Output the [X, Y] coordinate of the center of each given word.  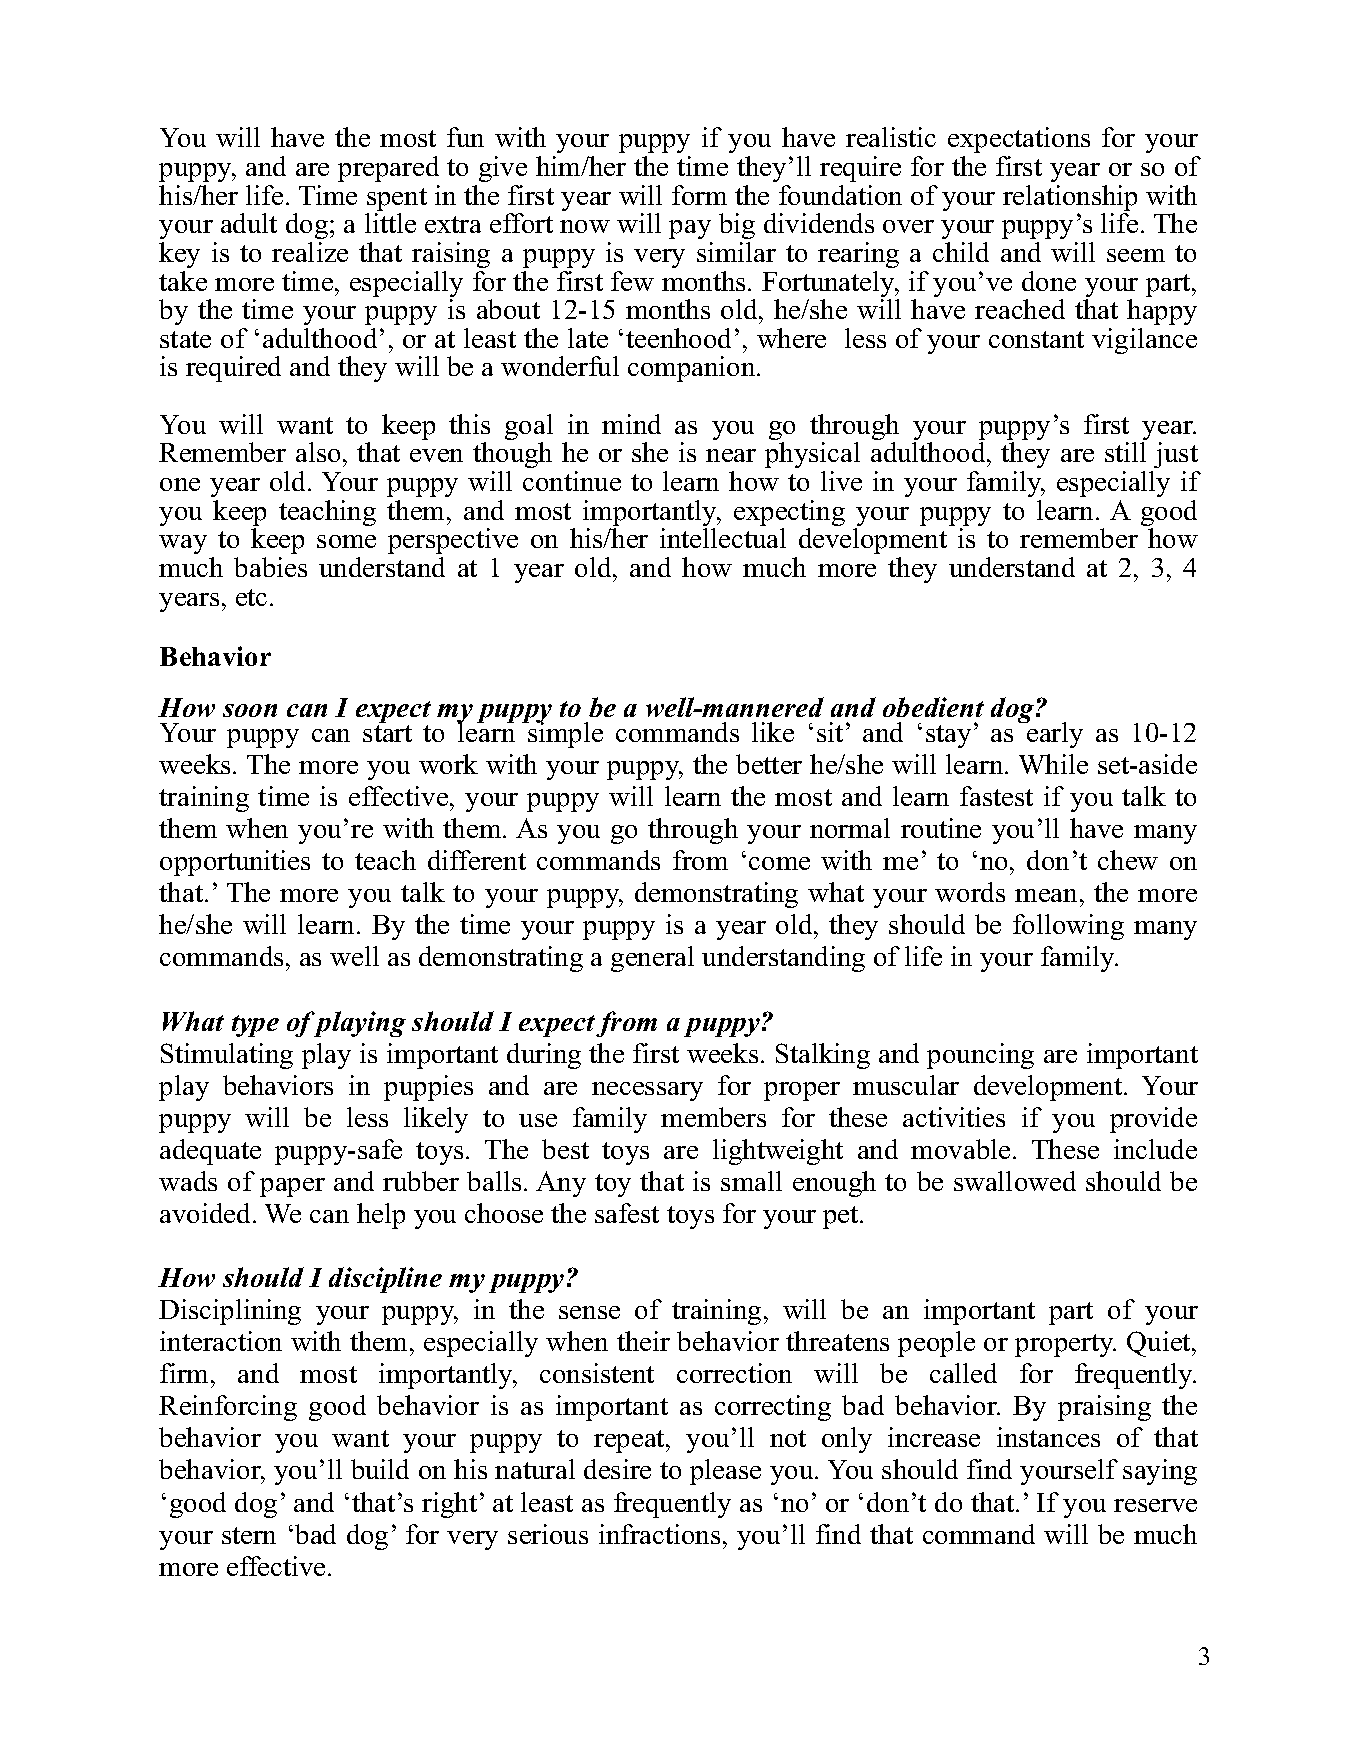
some [346, 541]
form [699, 195]
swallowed [1015, 1181]
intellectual [723, 538]
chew [1128, 860]
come [779, 863]
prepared [388, 169]
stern [249, 1535]
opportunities [235, 863]
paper [292, 1187]
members [713, 1117]
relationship [1070, 199]
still [1125, 452]
